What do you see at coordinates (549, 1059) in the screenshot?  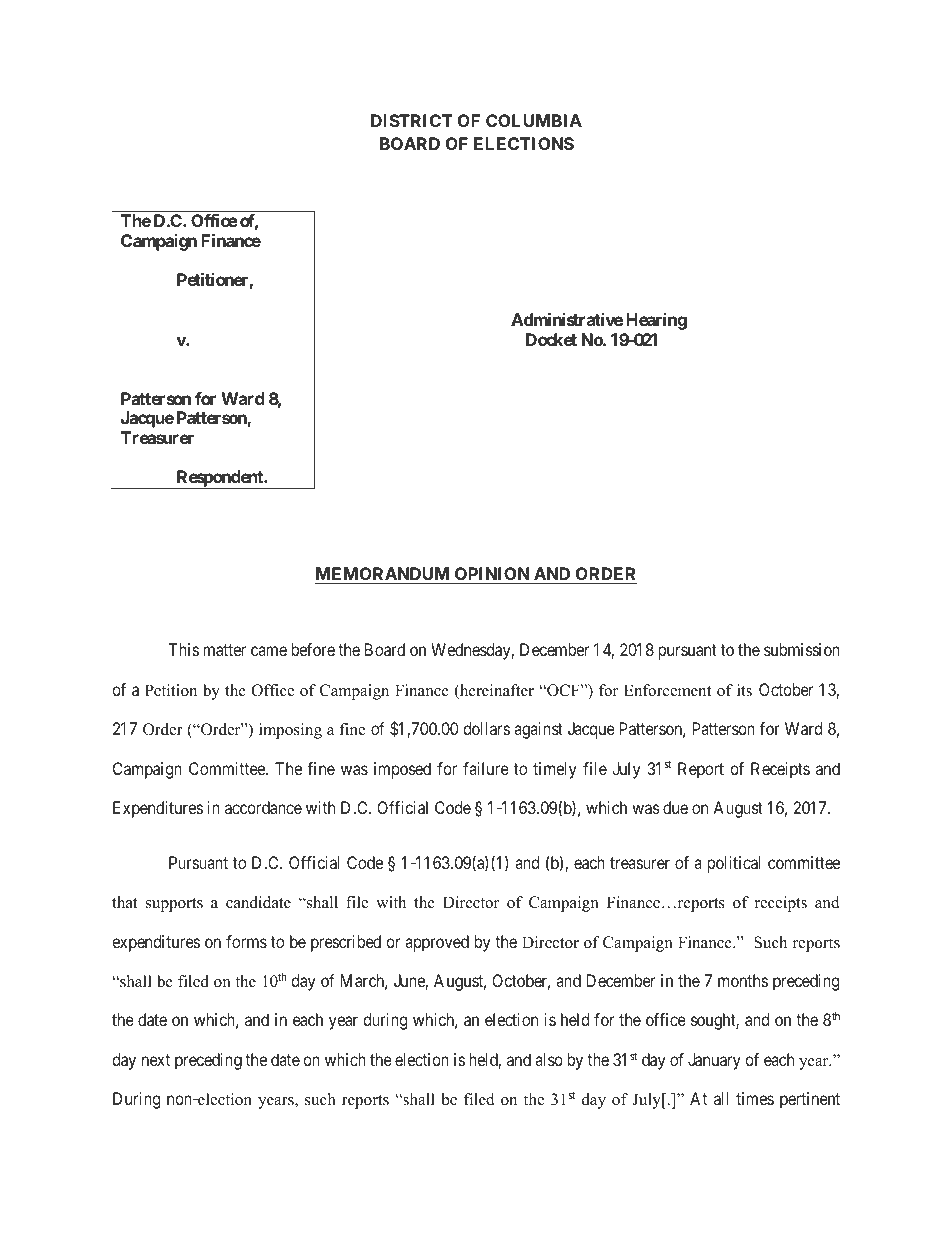 I see `also` at bounding box center [549, 1059].
